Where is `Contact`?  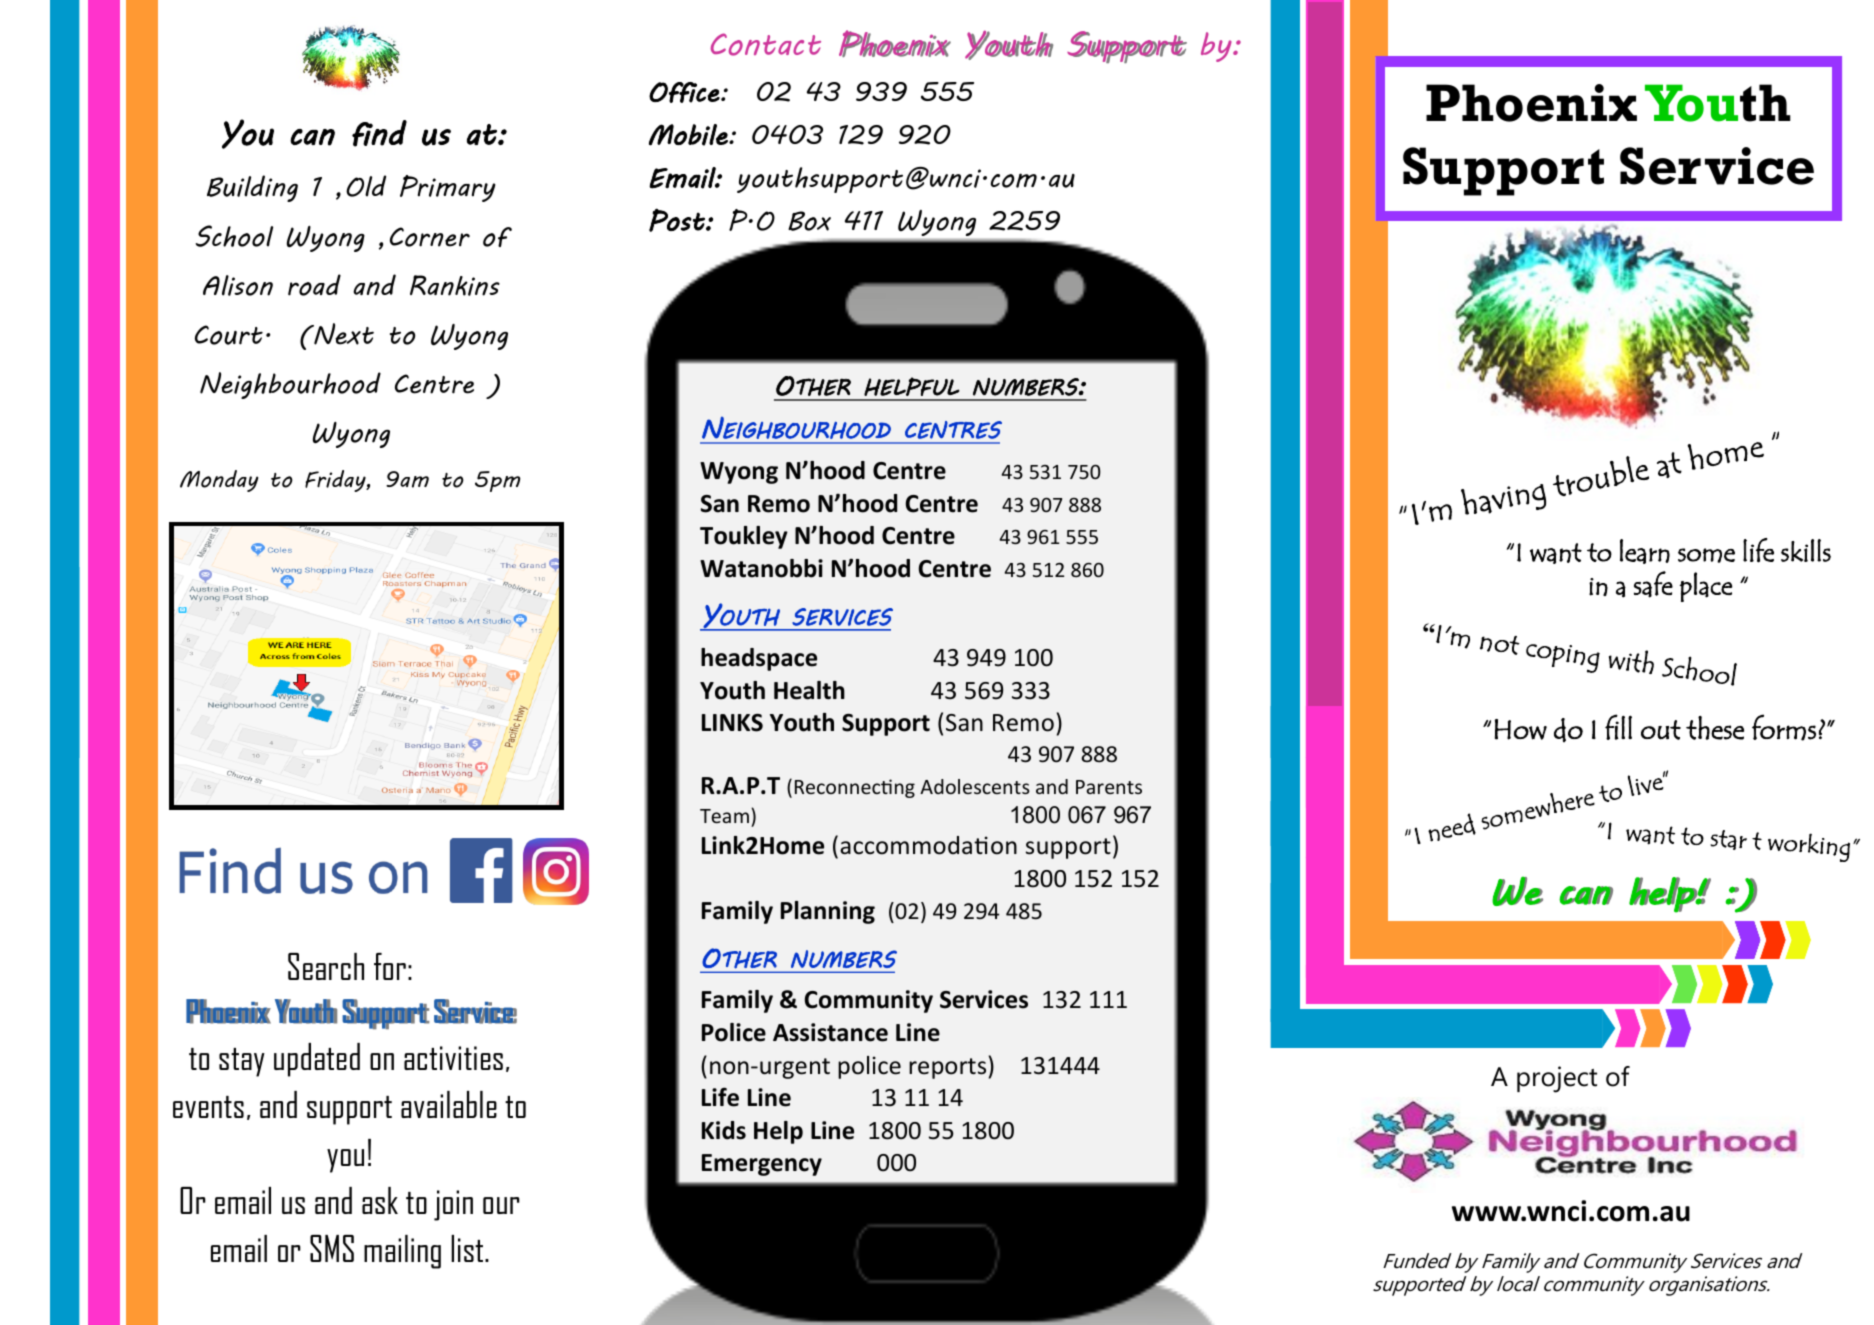 Contact is located at coordinates (766, 44).
